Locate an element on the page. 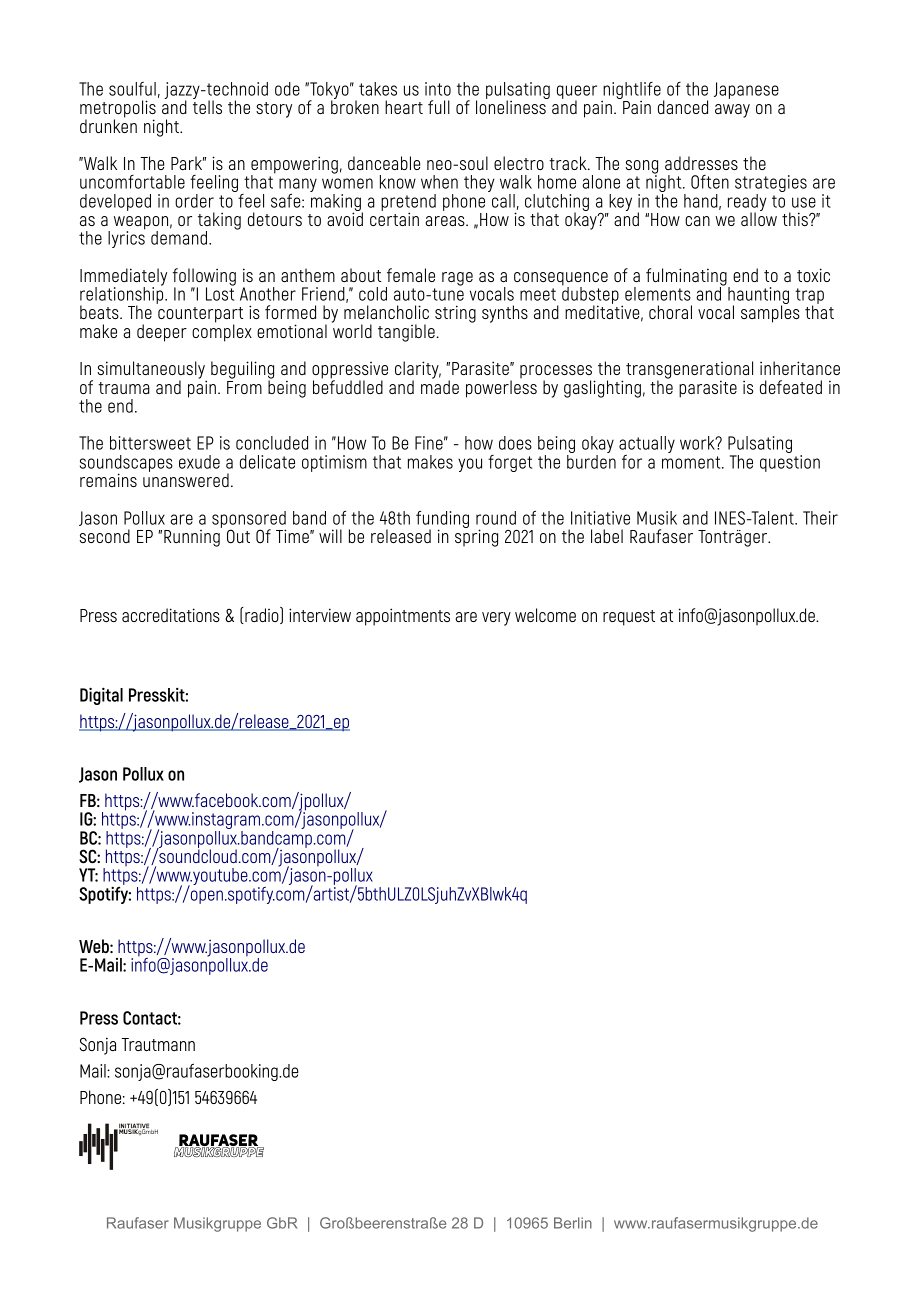 Image resolution: width=924 pixels, height=1308 pixels. Berlin is located at coordinates (573, 1223).
